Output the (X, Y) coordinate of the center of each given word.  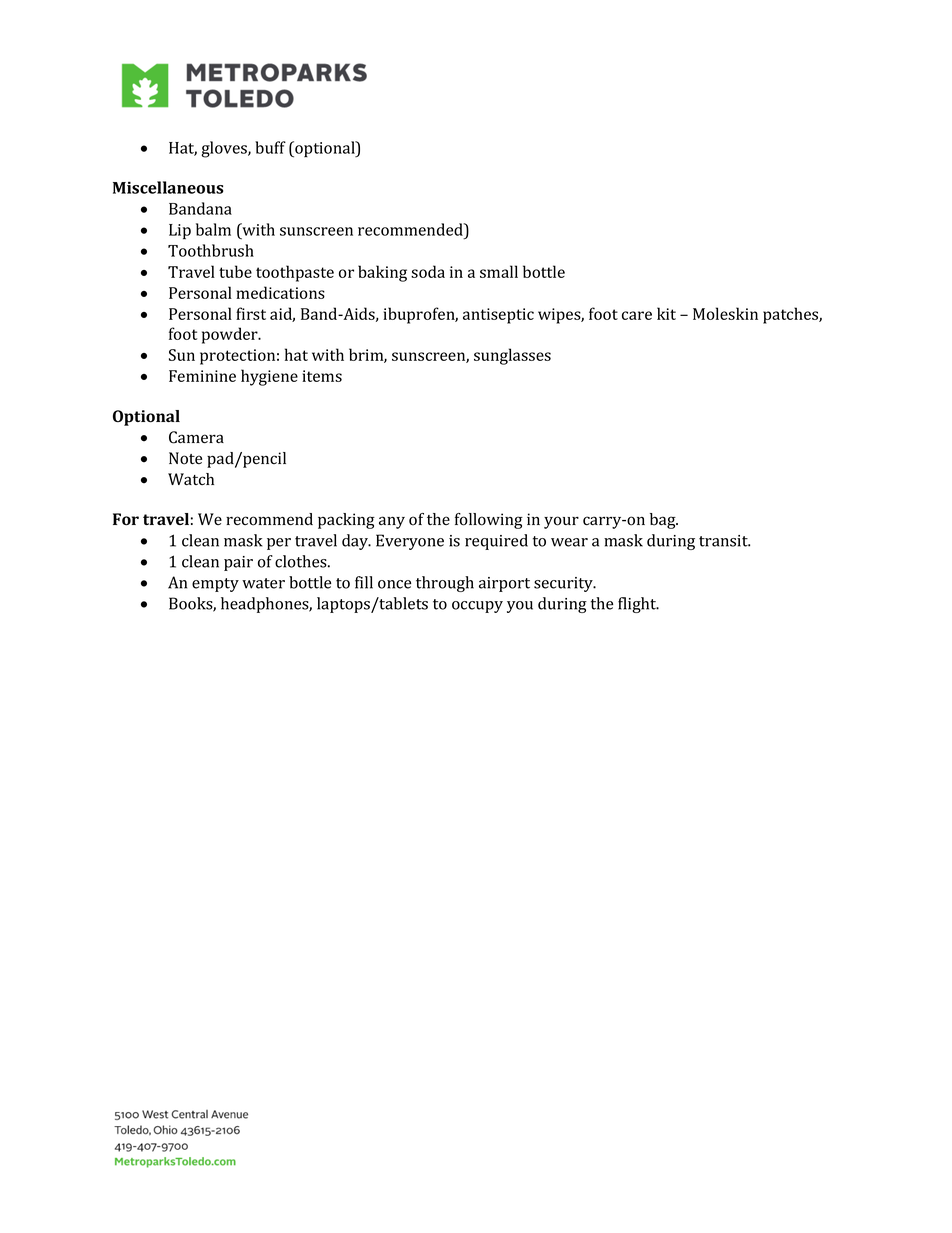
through (445, 584)
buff (270, 147)
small (499, 271)
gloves (225, 149)
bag (664, 521)
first (251, 313)
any (392, 522)
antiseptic (498, 316)
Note (185, 458)
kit (666, 313)
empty (215, 585)
